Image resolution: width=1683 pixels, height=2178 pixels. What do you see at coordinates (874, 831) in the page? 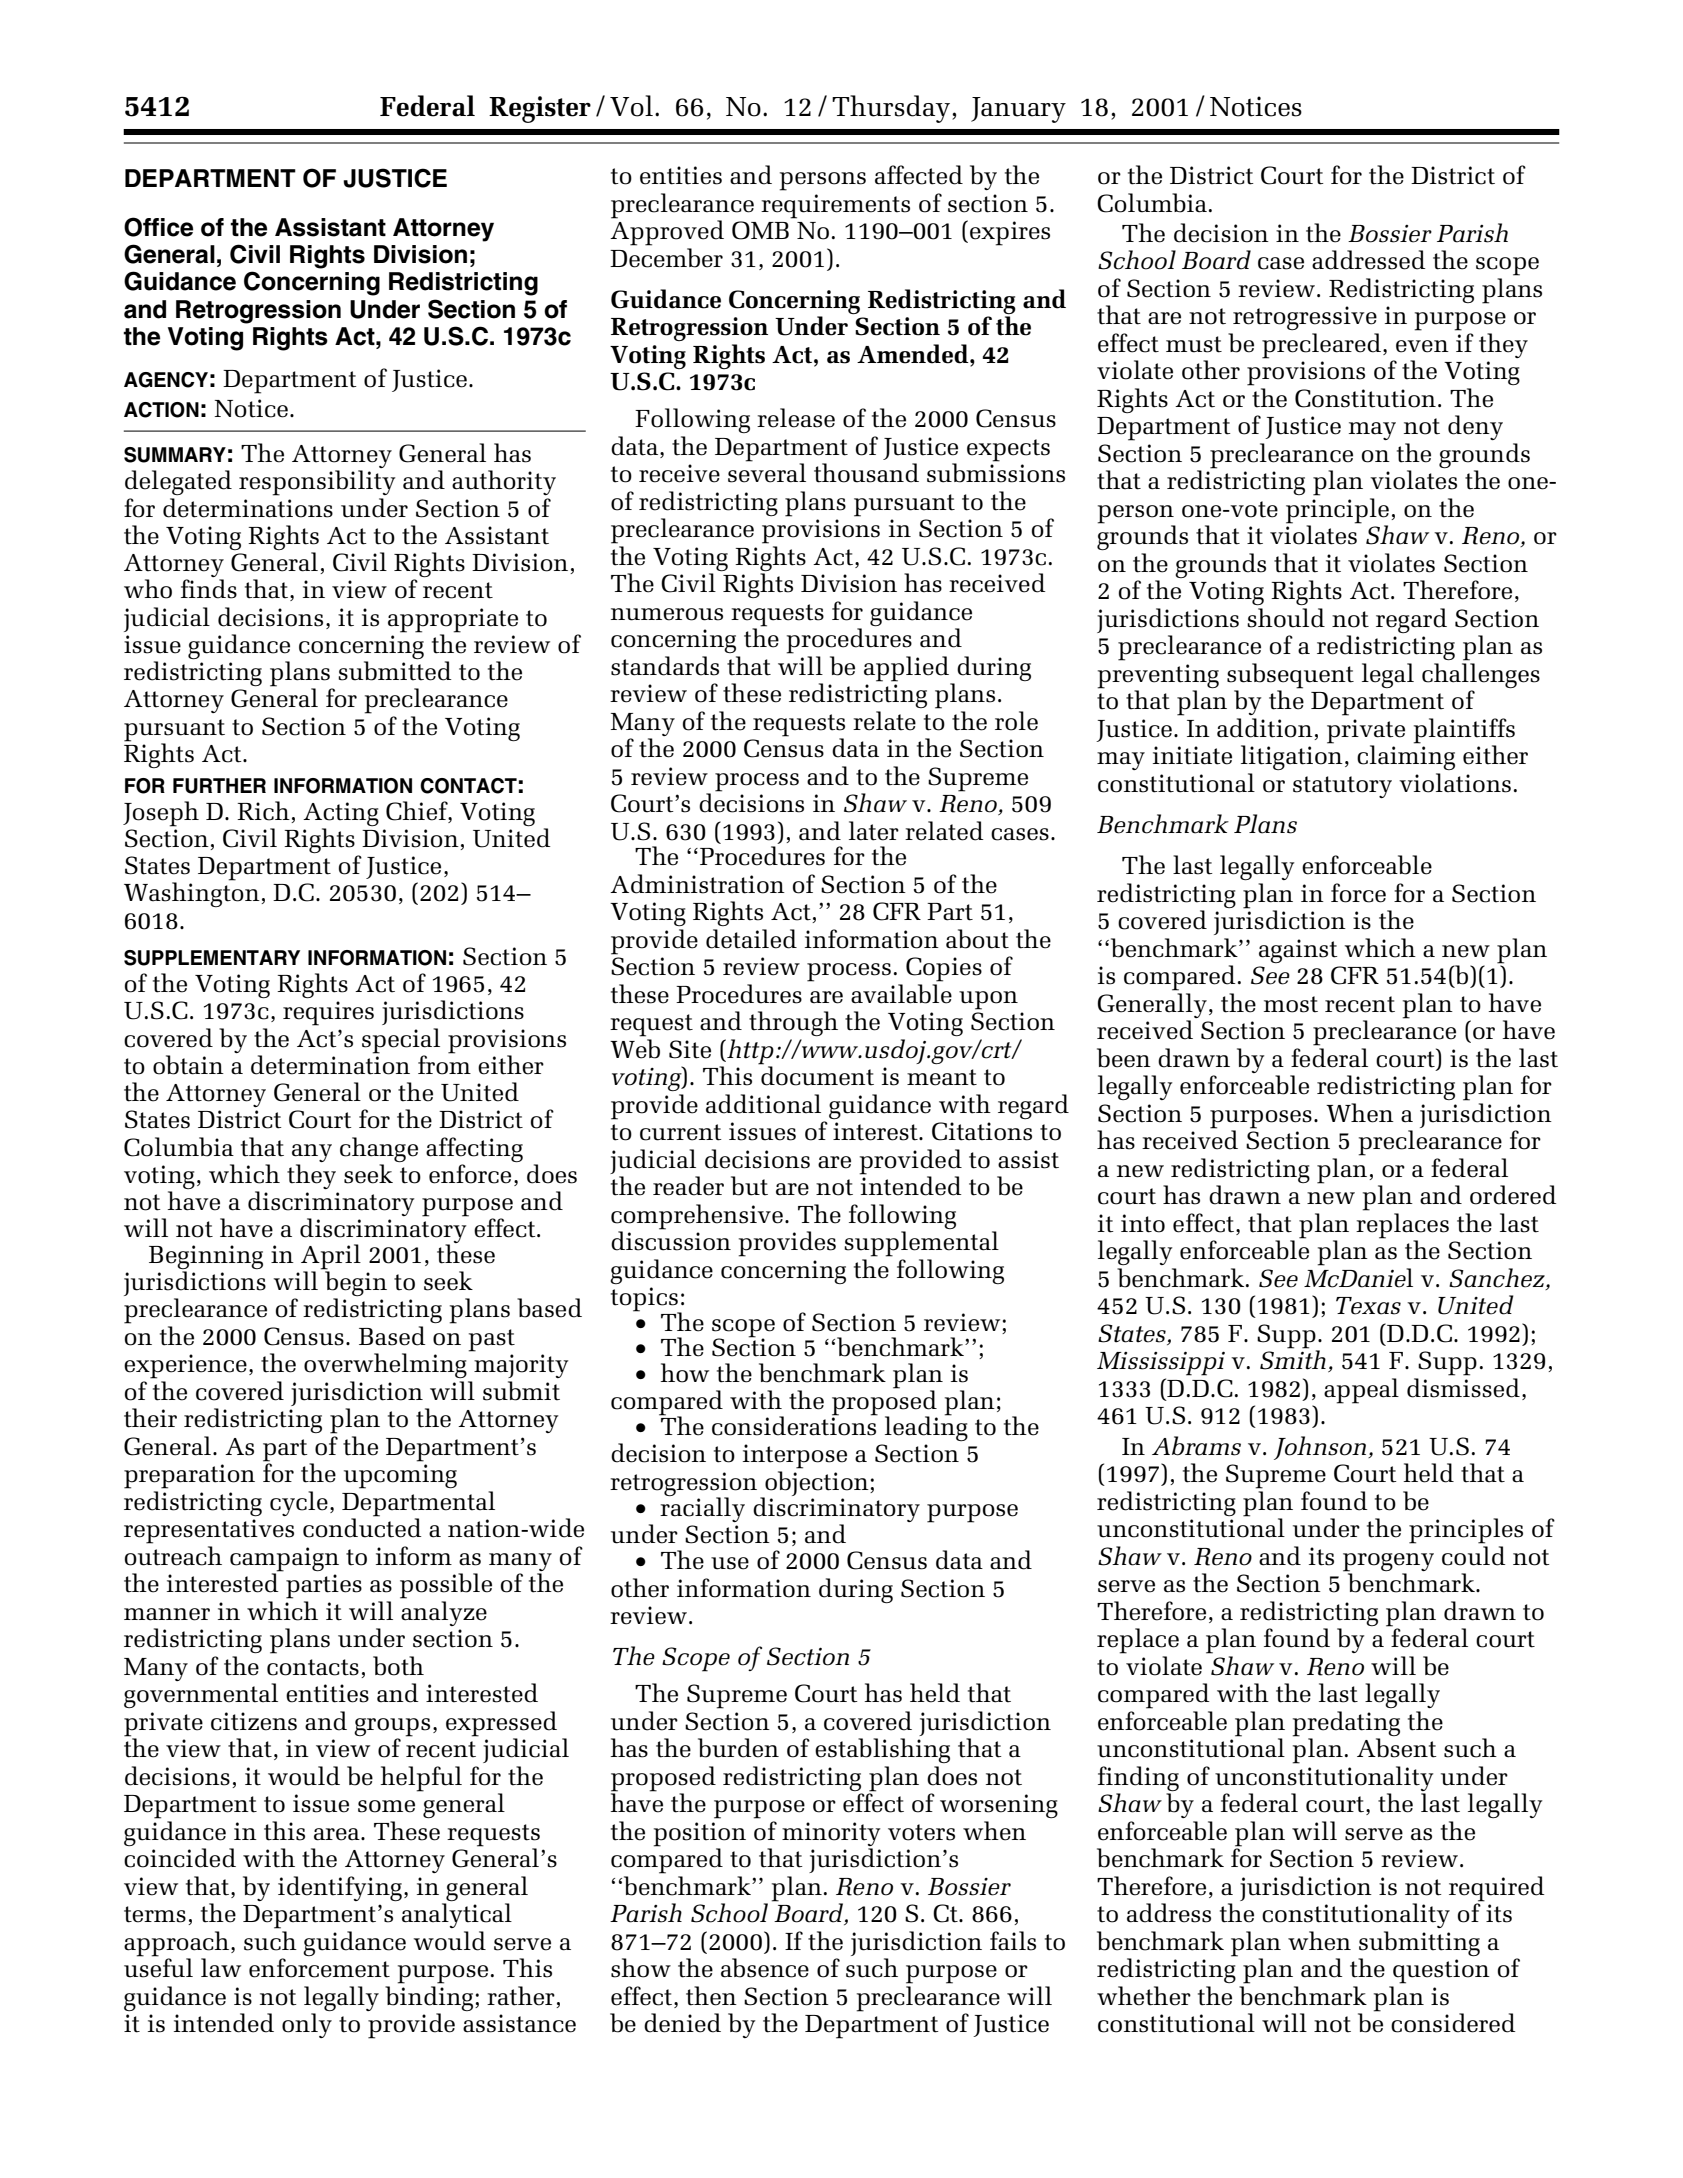
I see `later` at bounding box center [874, 831].
